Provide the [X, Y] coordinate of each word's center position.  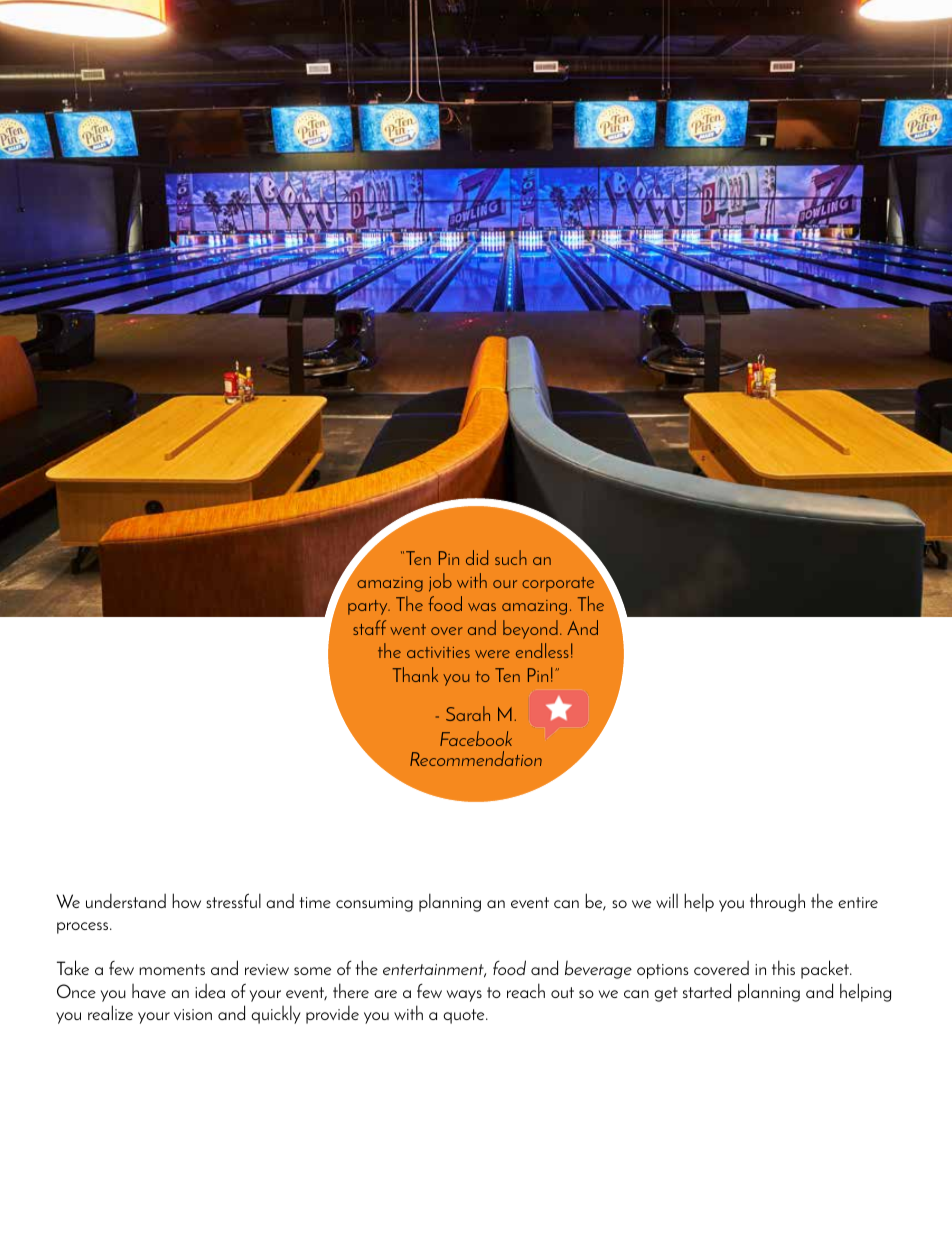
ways [464, 996]
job [440, 582]
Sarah [468, 713]
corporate [558, 584]
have [149, 991]
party [369, 607]
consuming [374, 904]
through [777, 902]
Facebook [476, 738]
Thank [415, 674]
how [186, 900]
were [492, 654]
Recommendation [476, 758]
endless [542, 650]
